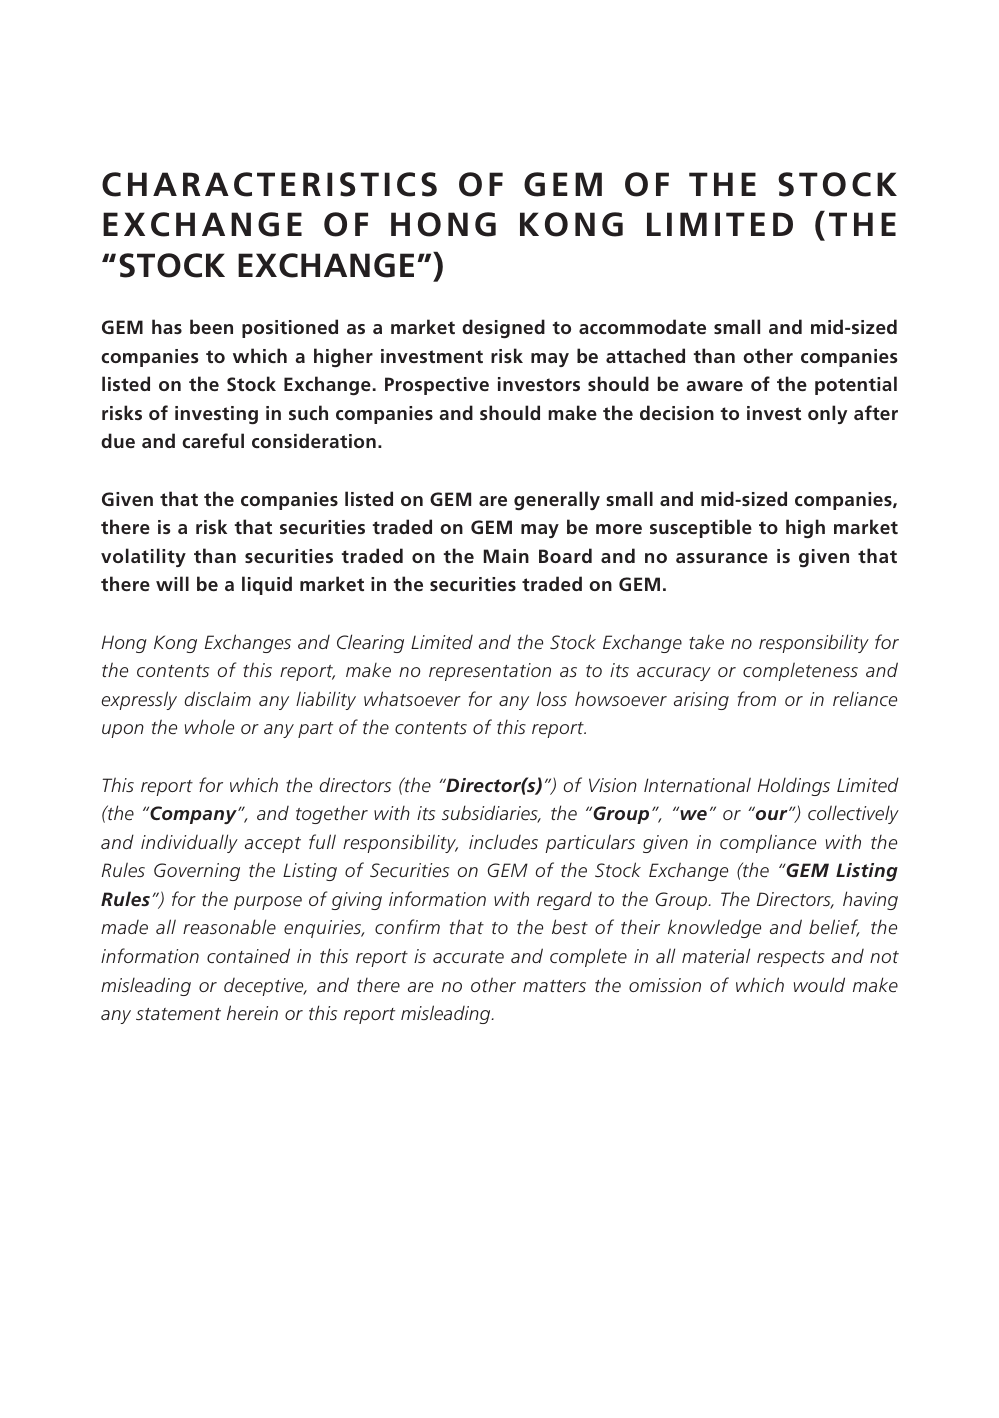 This image has width=999, height=1418. What do you see at coordinates (437, 386) in the image?
I see `Prospective` at bounding box center [437, 386].
